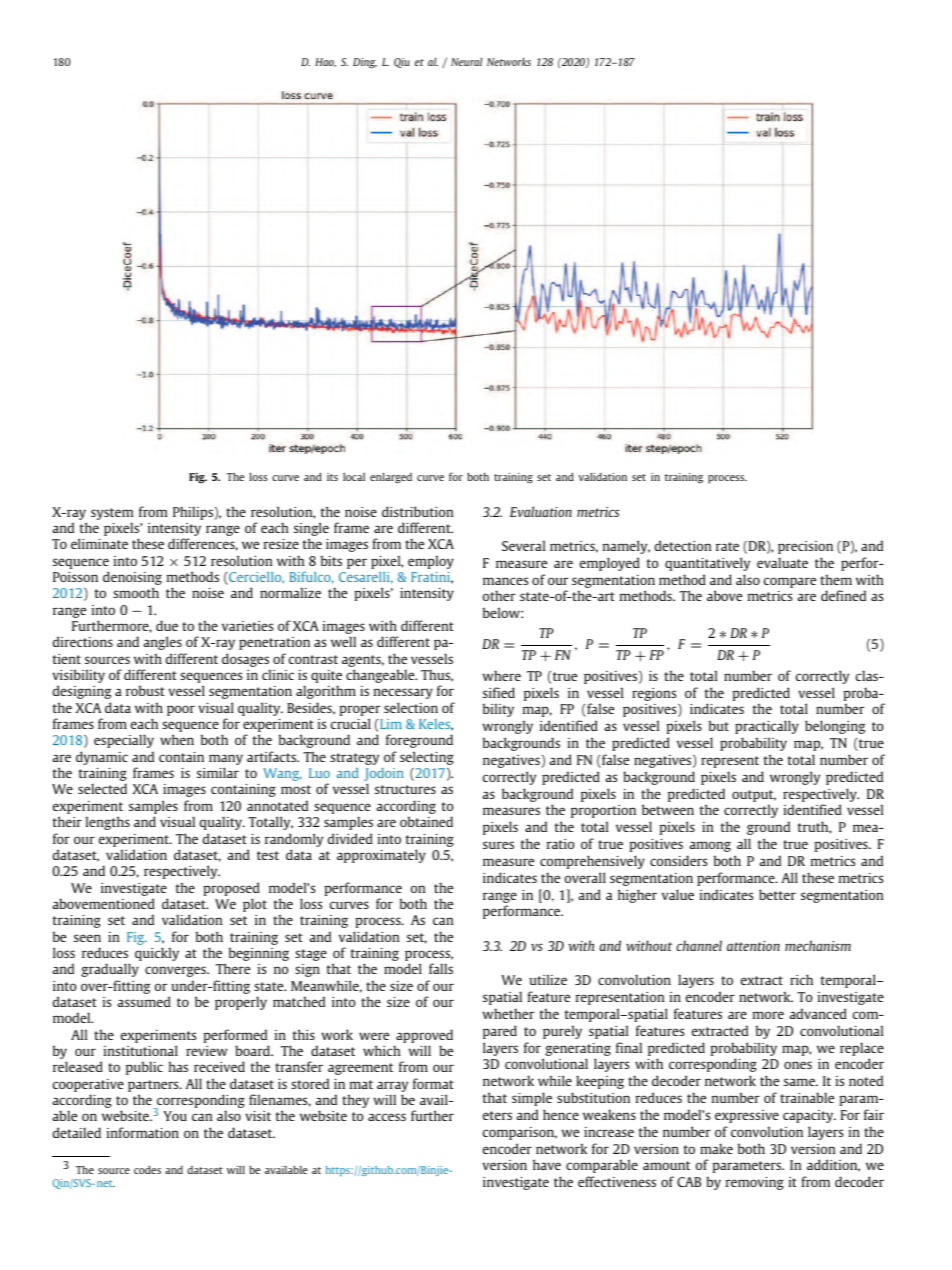 The image size is (952, 1270). I want to click on Neural, so click(466, 61).
